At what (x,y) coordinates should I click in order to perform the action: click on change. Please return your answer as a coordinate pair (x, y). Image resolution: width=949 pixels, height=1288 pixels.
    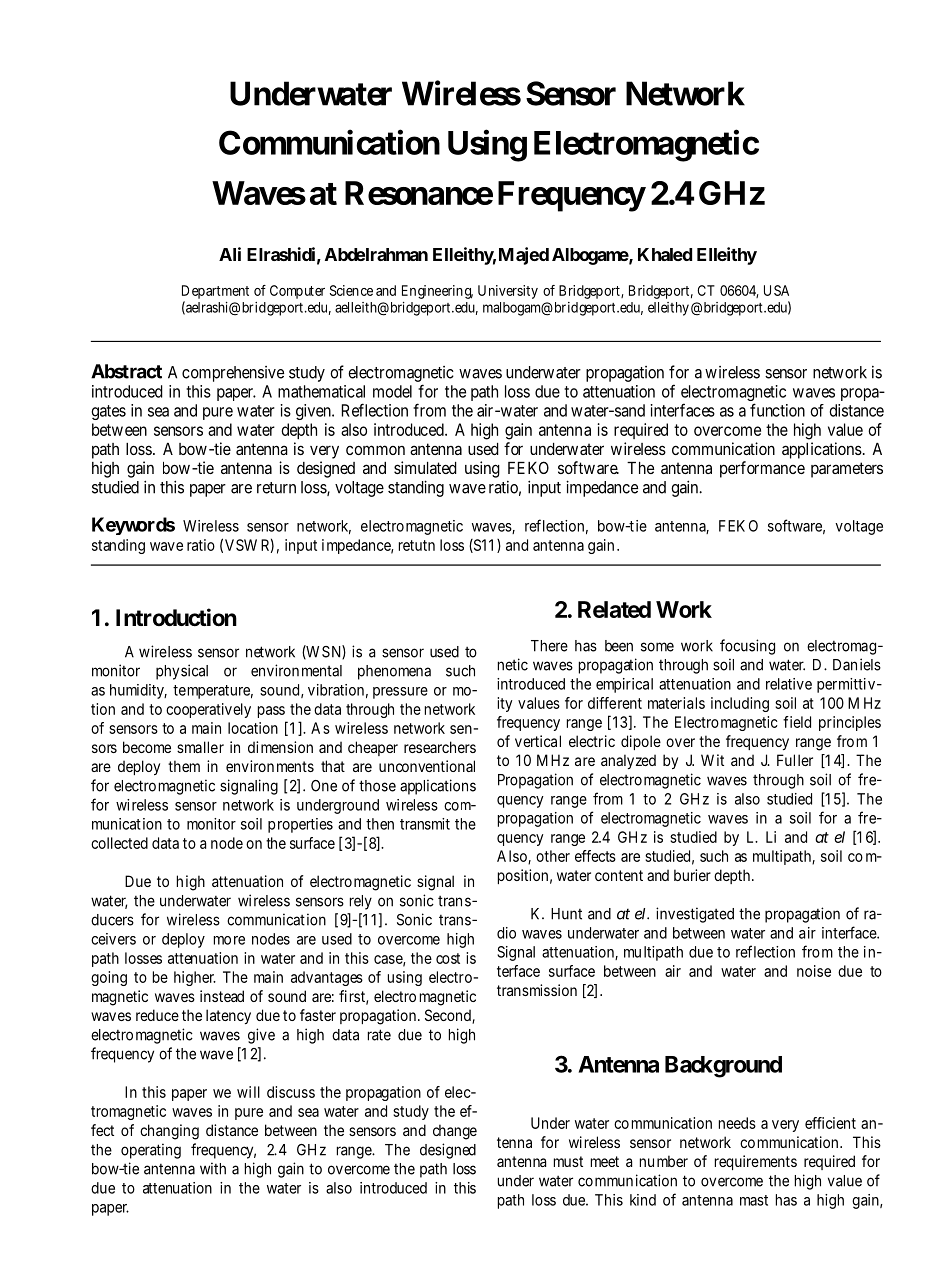
    Looking at the image, I should click on (455, 1132).
